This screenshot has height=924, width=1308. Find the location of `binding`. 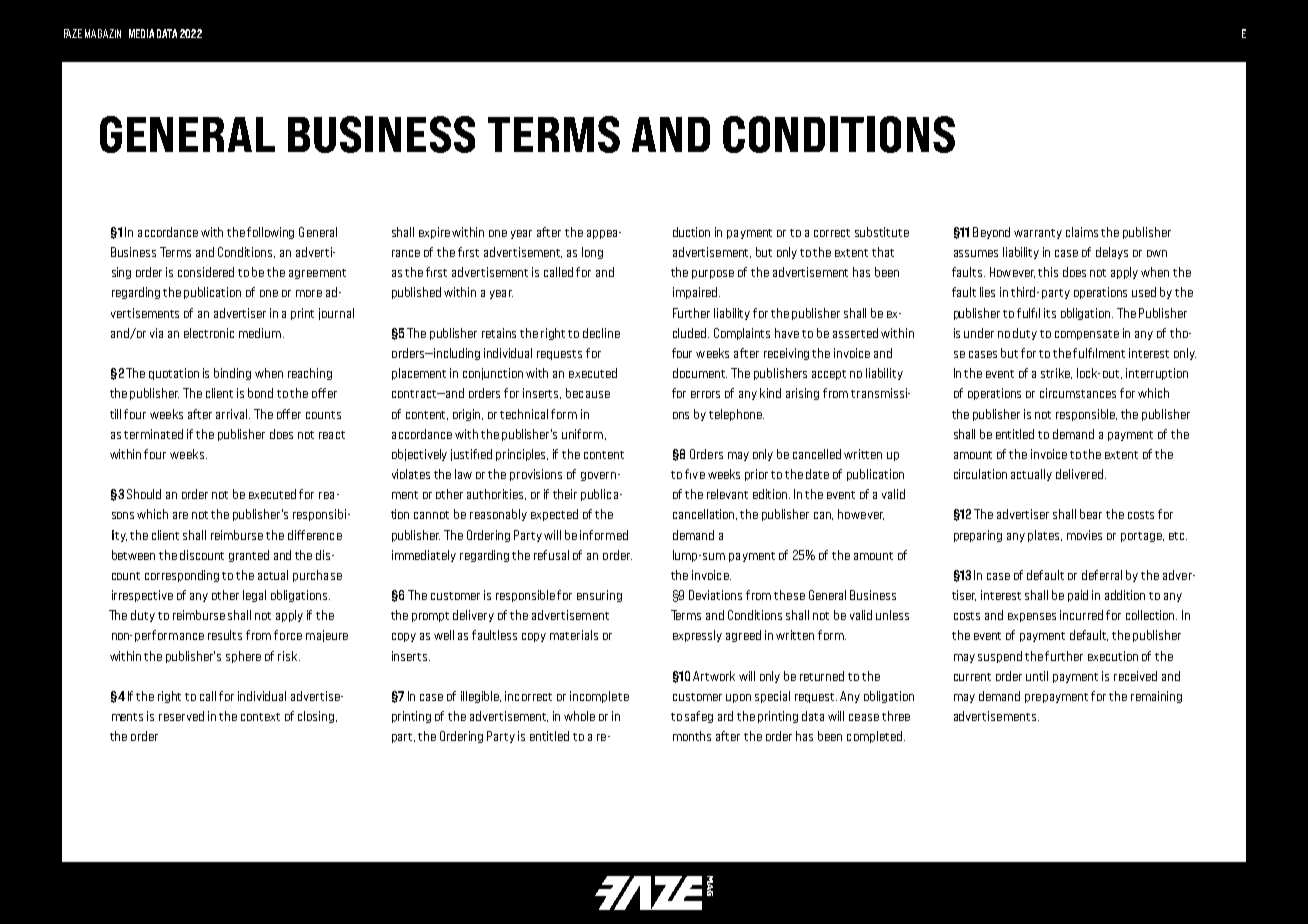

binding is located at coordinates (232, 374).
